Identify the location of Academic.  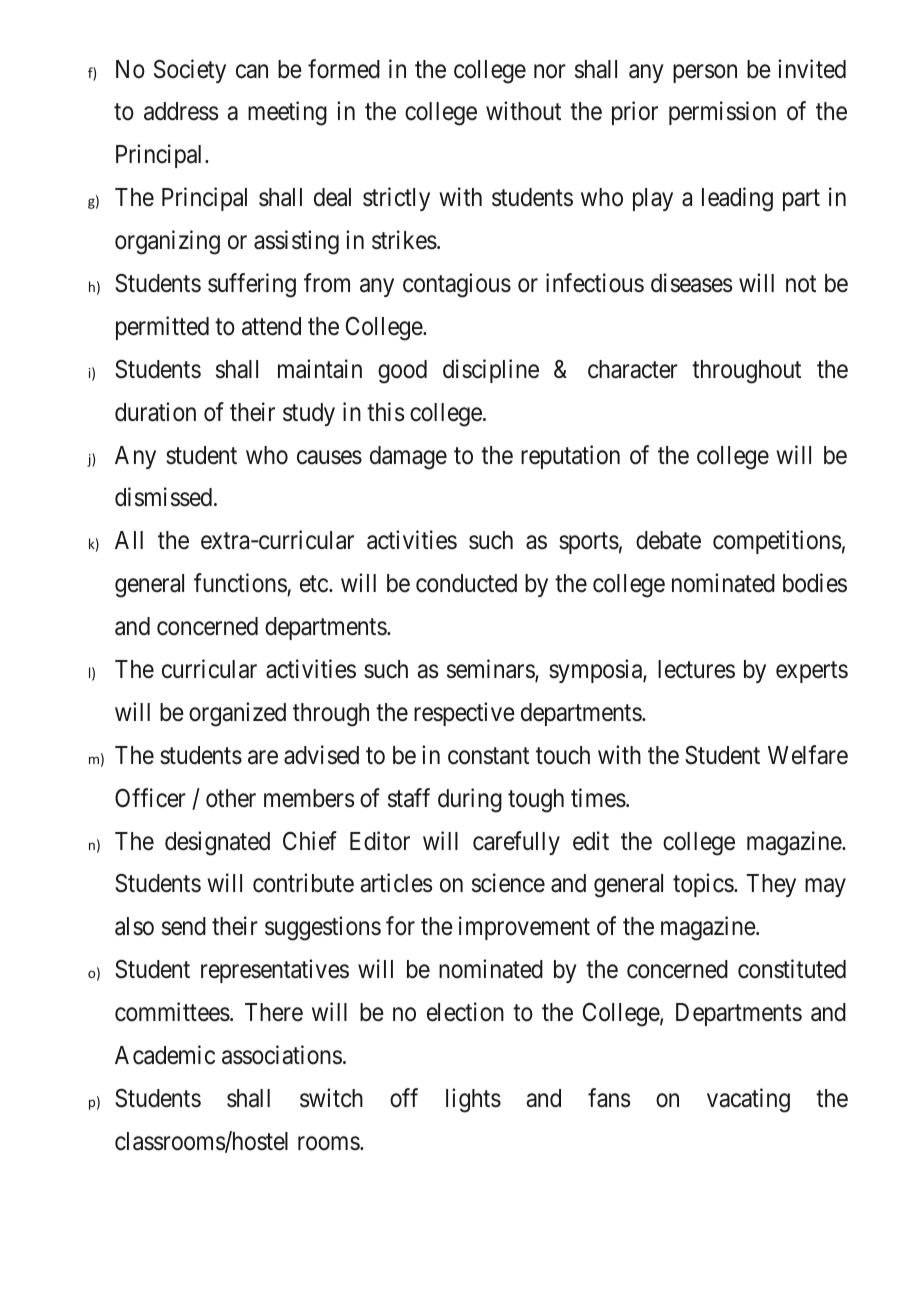
(165, 1055).
